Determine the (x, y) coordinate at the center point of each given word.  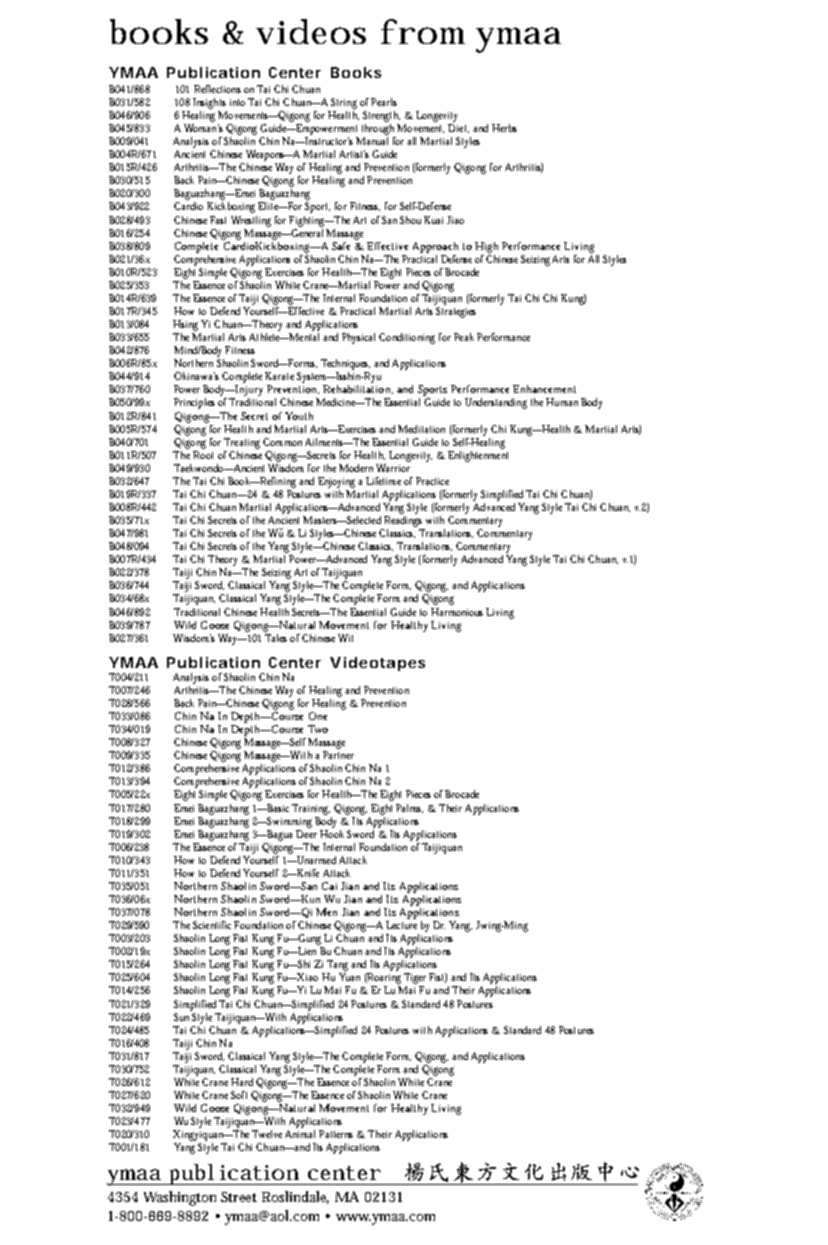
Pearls (384, 102)
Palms (409, 808)
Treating (242, 443)
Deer (306, 832)
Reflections (217, 89)
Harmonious (457, 612)
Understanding (496, 403)
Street (239, 1197)
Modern (356, 468)
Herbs (504, 128)
